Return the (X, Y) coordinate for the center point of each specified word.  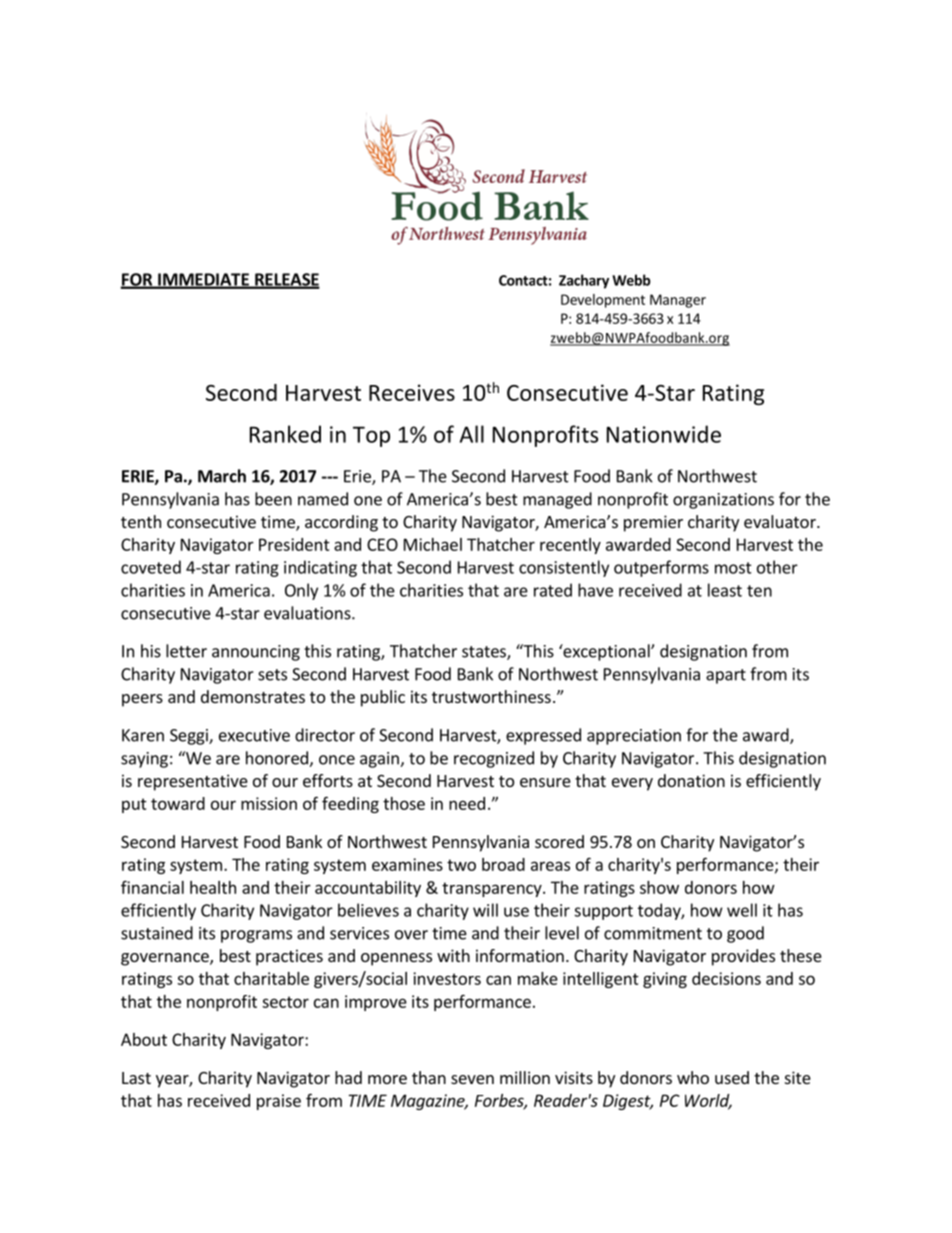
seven (472, 1079)
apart (726, 676)
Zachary (584, 281)
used (732, 1077)
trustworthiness (491, 696)
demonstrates (253, 696)
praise (279, 1102)
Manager (678, 301)
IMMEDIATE (203, 280)
